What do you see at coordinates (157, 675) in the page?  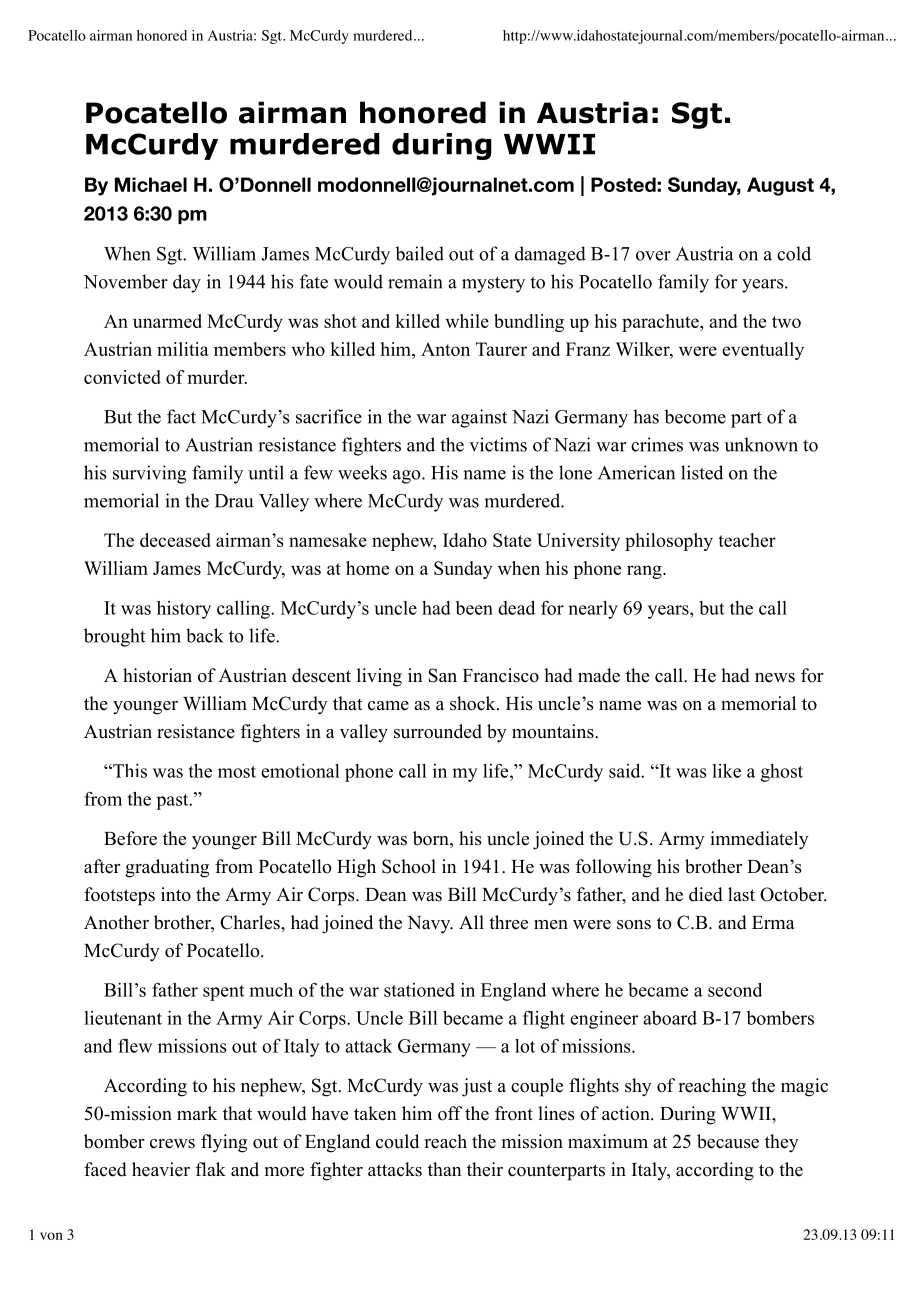 I see `historian` at bounding box center [157, 675].
